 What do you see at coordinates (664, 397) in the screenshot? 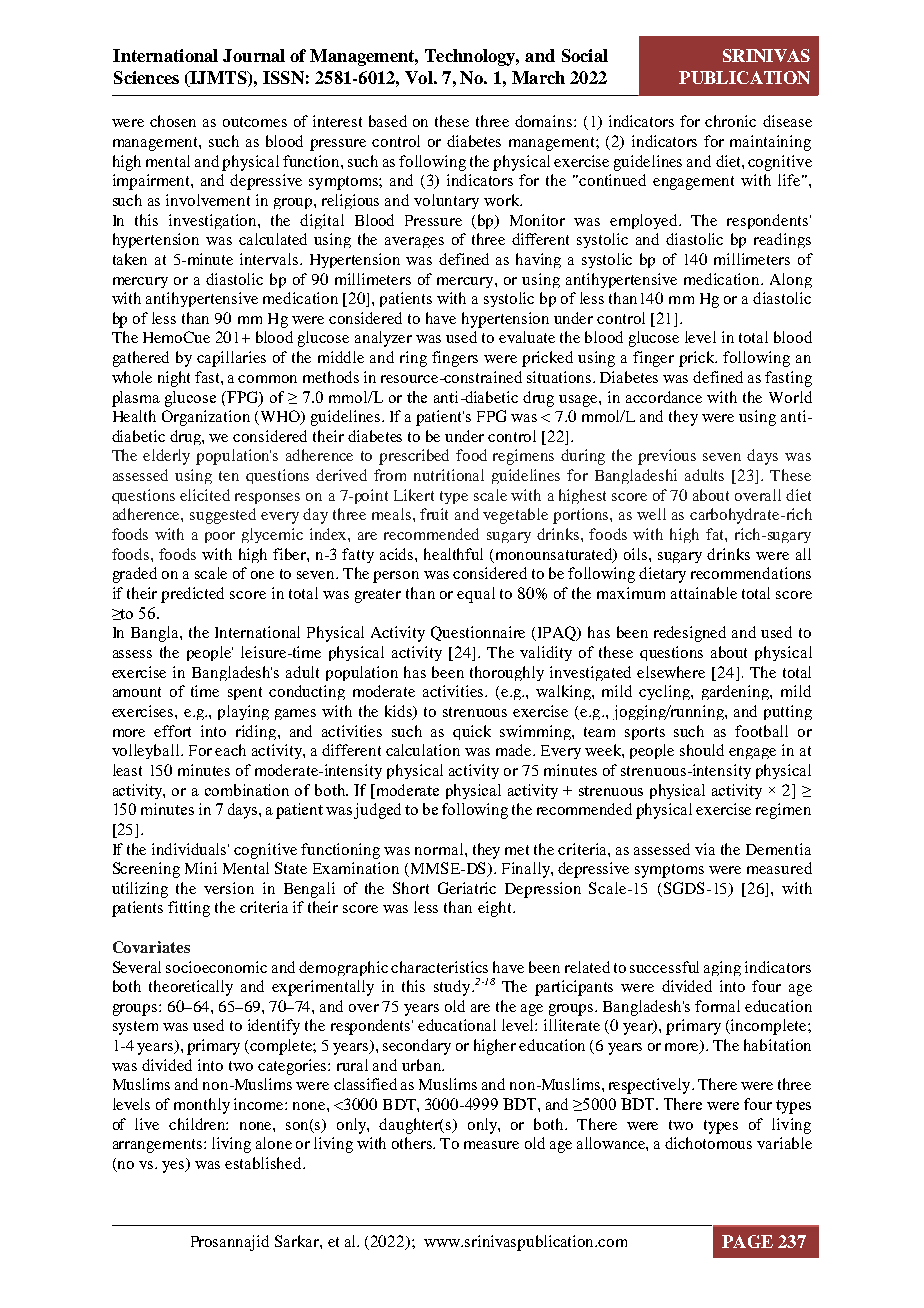
I see `accordance` at bounding box center [664, 397].
